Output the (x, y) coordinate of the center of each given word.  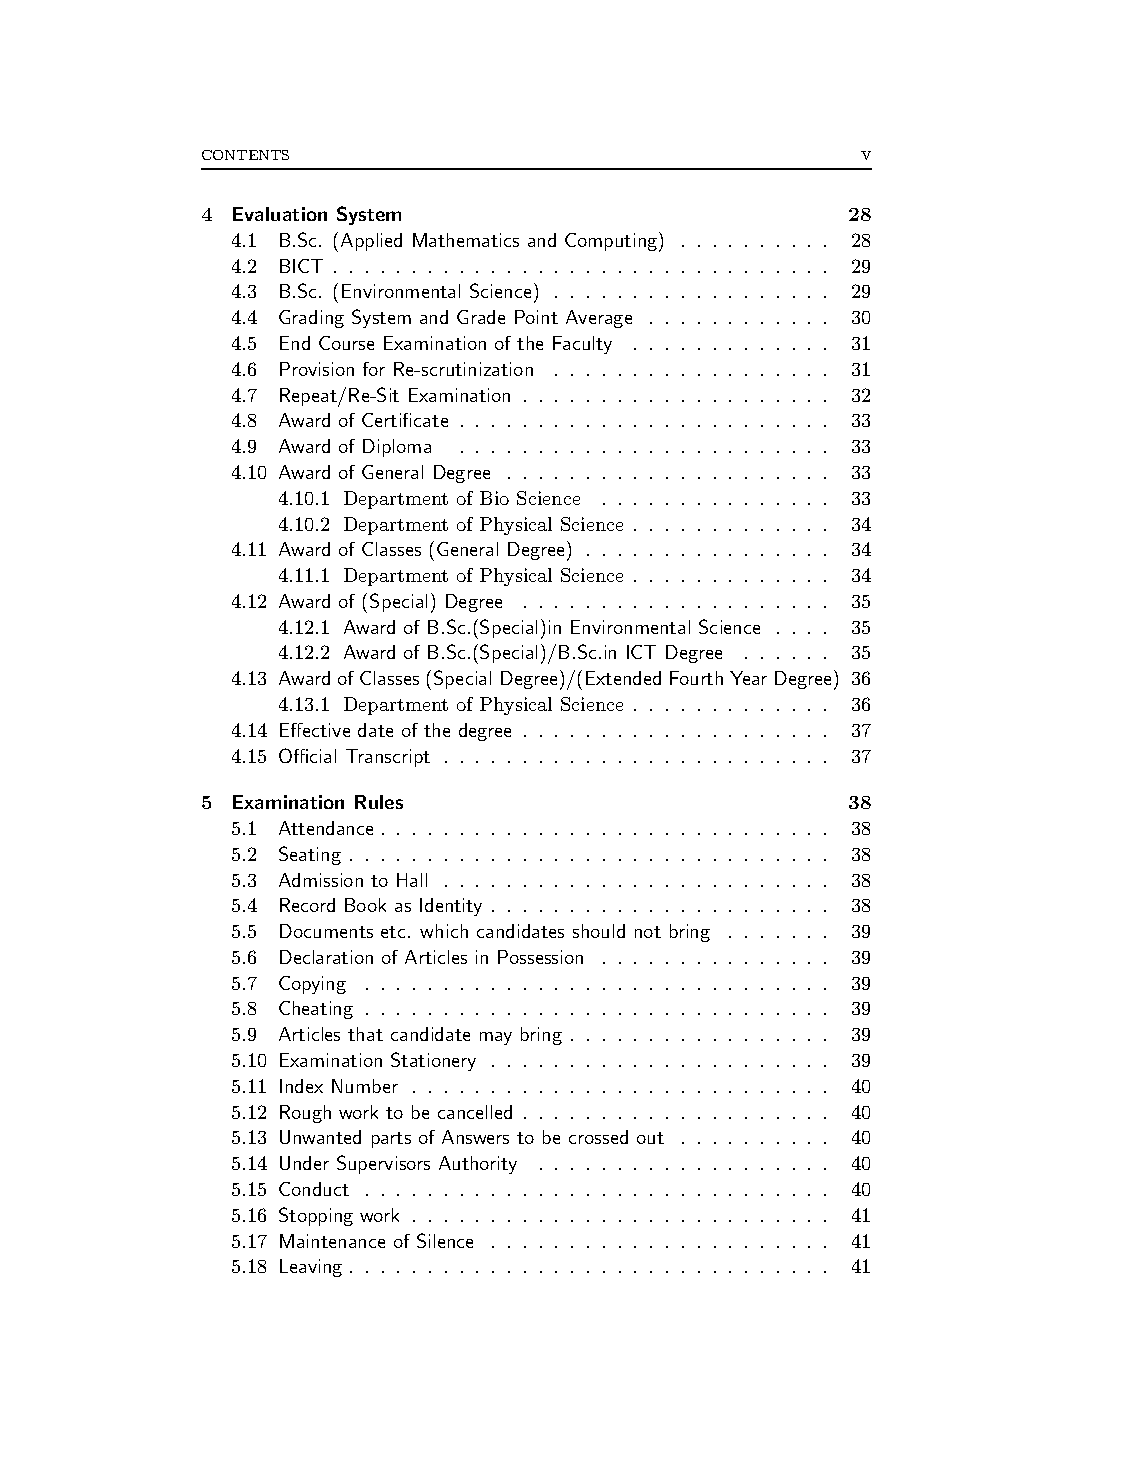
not (648, 932)
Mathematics (466, 240)
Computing (612, 242)
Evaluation (280, 214)
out (650, 1138)
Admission (321, 880)
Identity (451, 907)
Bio (494, 498)
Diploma (397, 448)
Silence (445, 1240)
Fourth (696, 678)
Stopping (316, 1216)
